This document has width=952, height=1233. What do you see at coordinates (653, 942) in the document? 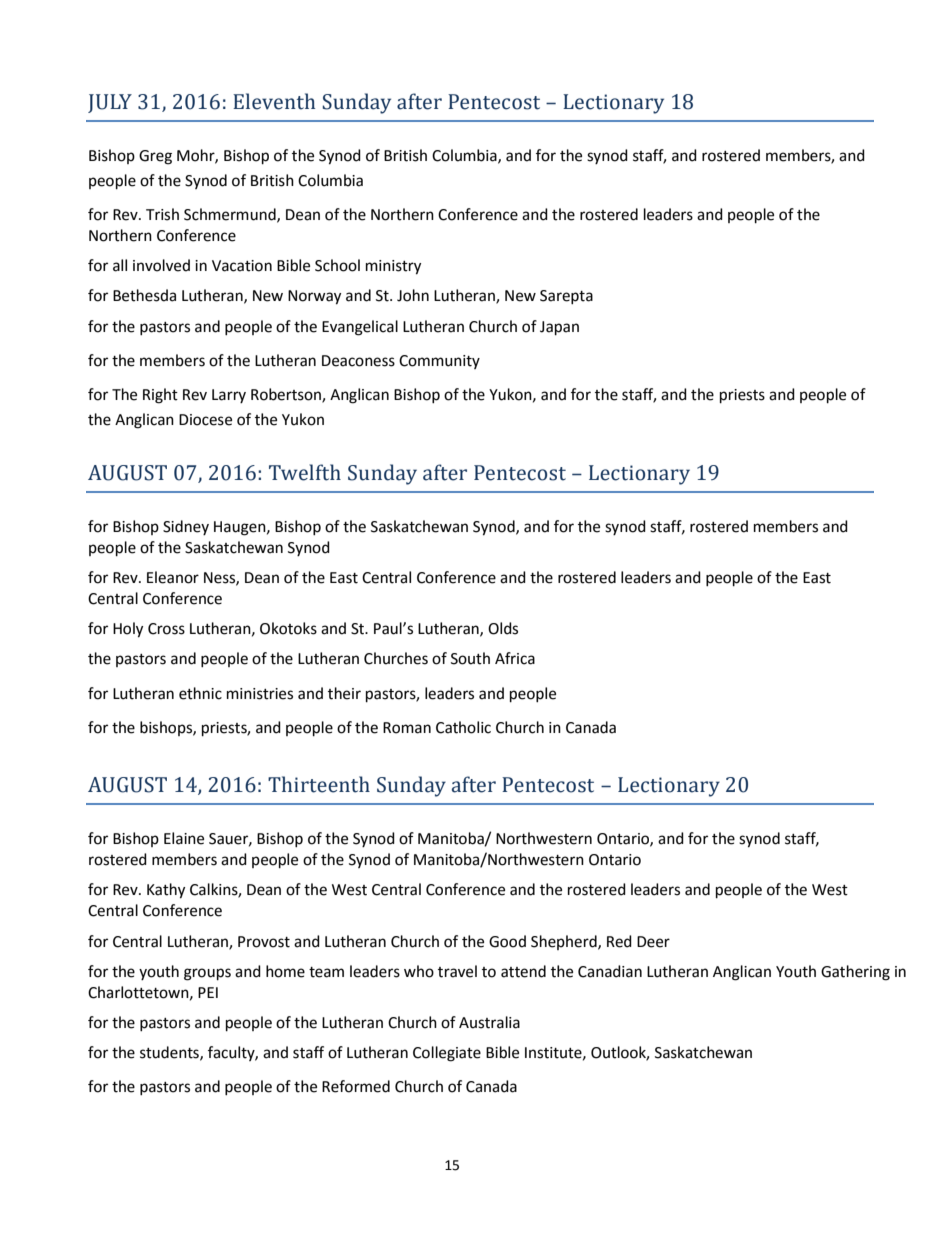
I see `Deer` at bounding box center [653, 942].
